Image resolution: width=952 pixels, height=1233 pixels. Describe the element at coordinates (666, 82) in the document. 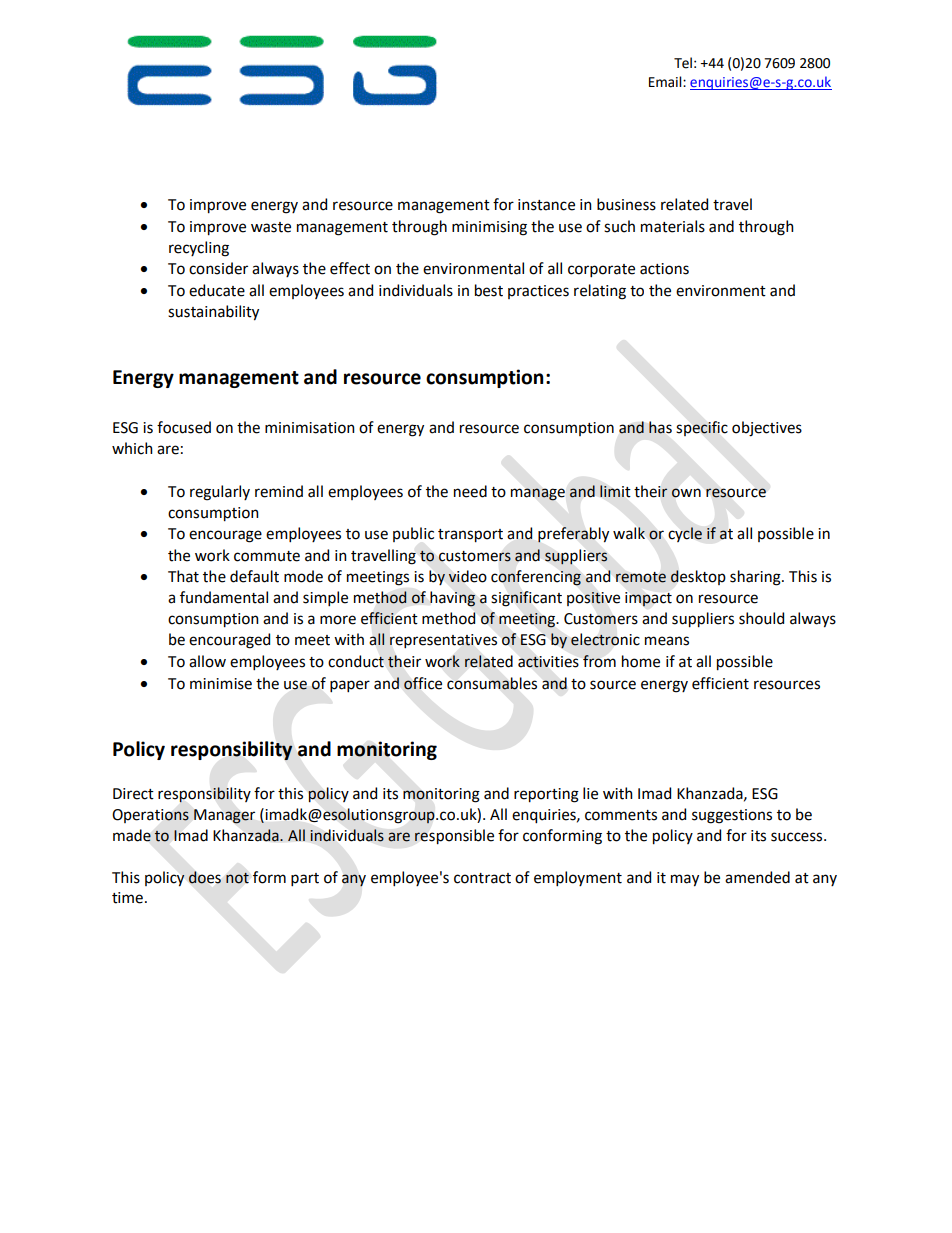

I see `Email` at that location.
